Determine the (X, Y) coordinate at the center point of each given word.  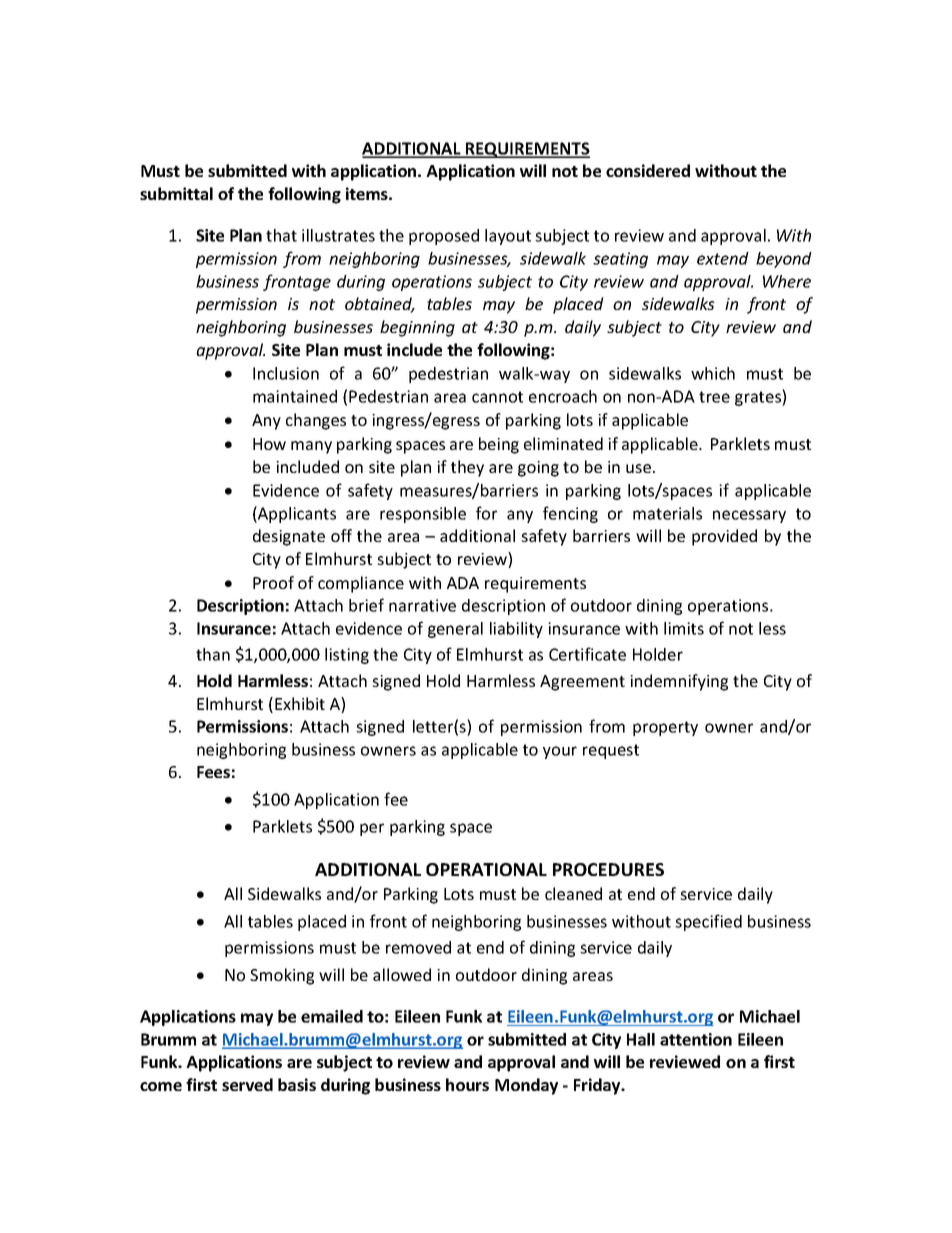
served (247, 1084)
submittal (176, 193)
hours (467, 1084)
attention (696, 1039)
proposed (444, 237)
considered (648, 170)
